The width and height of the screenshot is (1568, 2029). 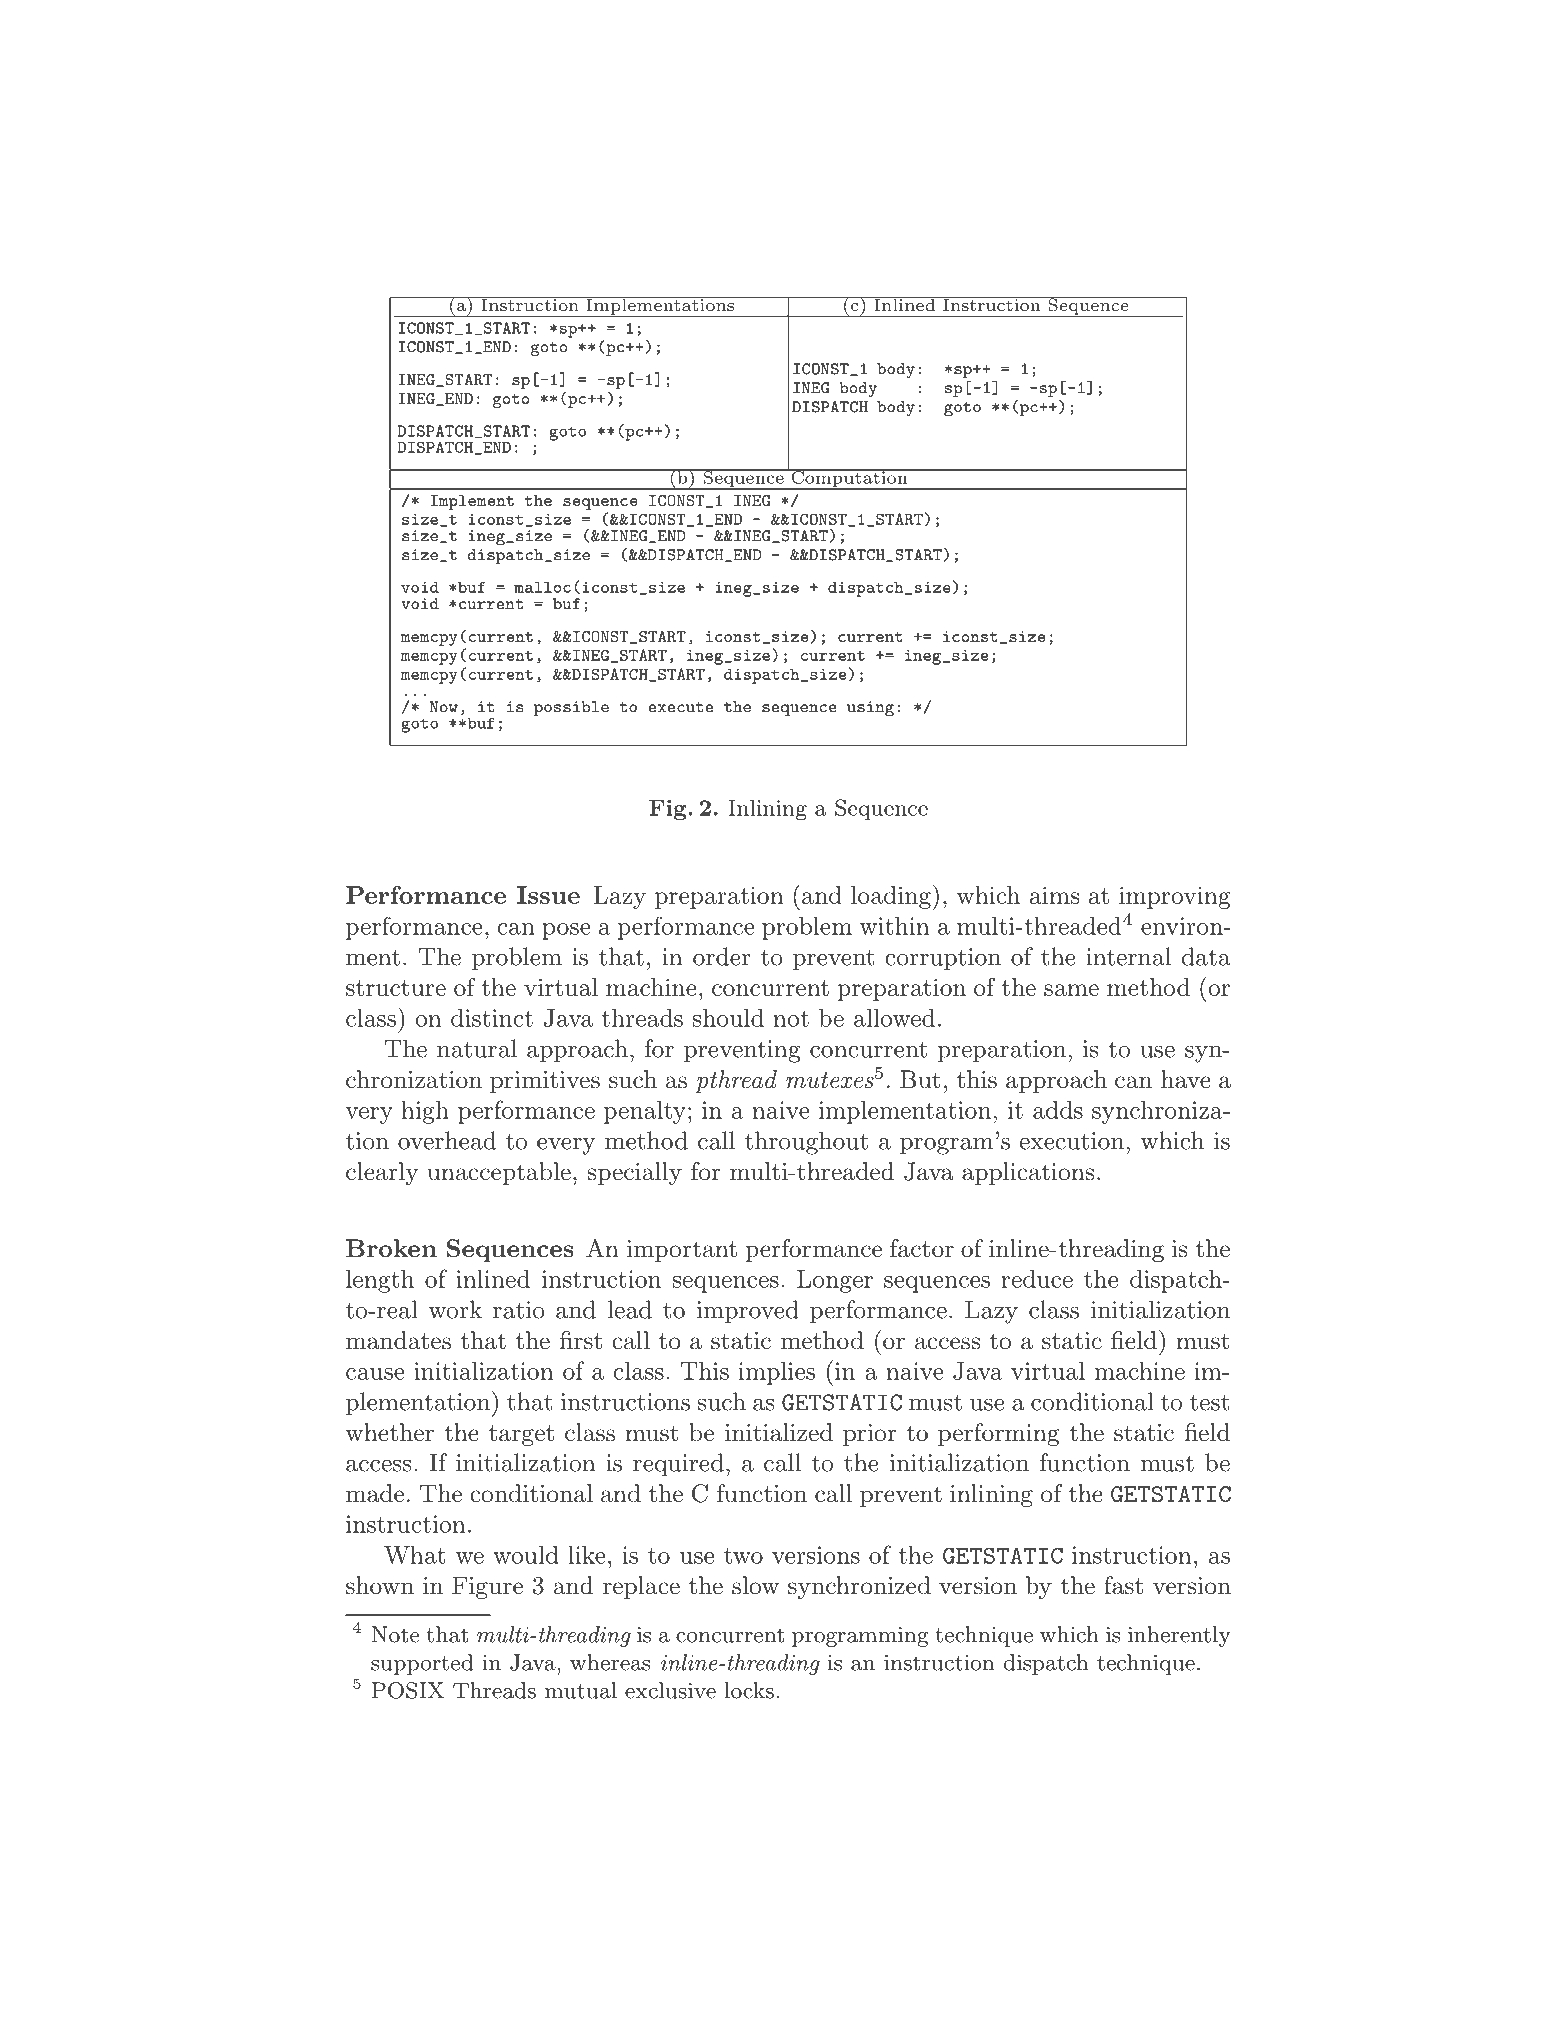 I want to click on unacceptable, so click(x=499, y=1173).
